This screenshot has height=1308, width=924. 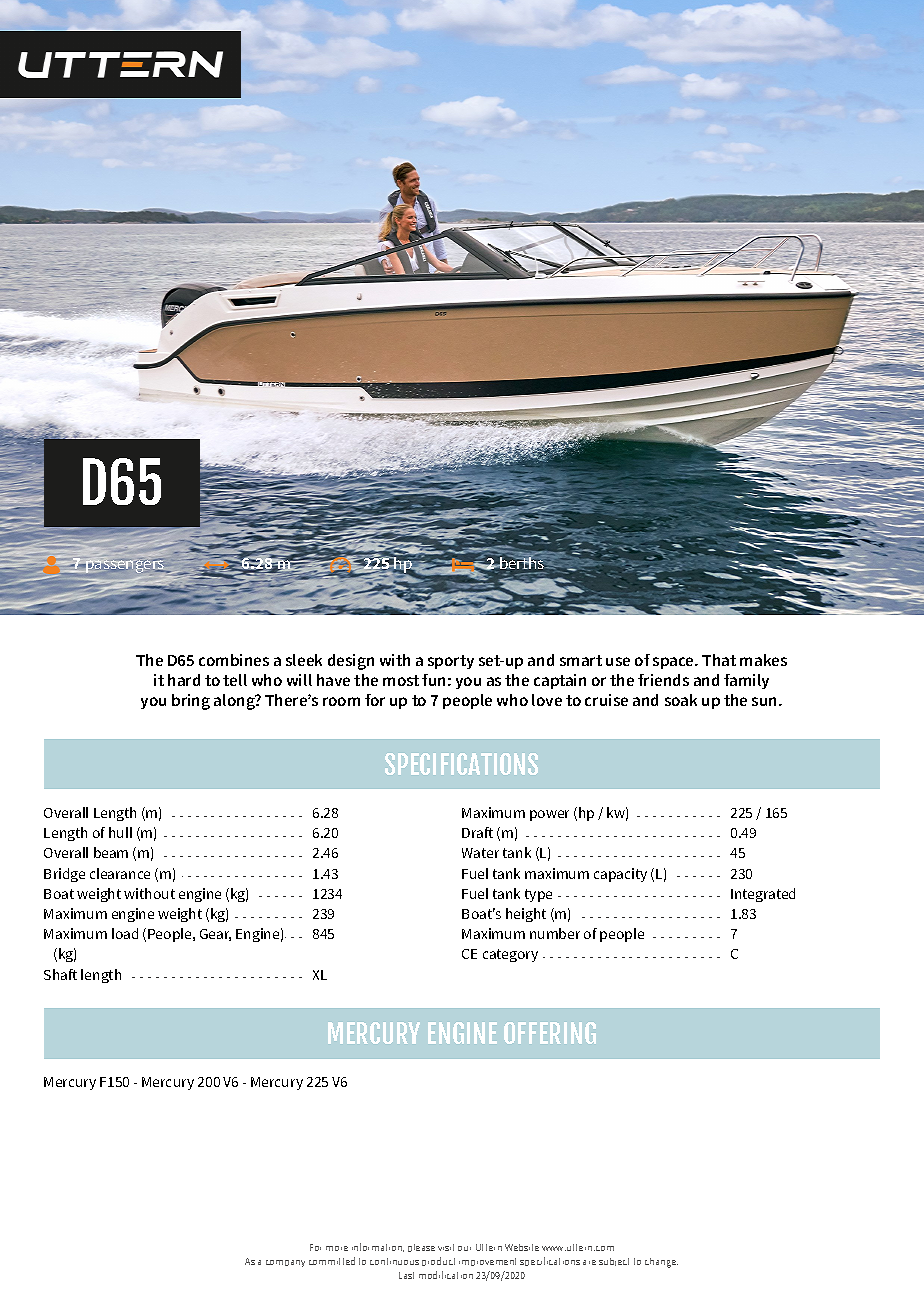 What do you see at coordinates (663, 680) in the screenshot?
I see `friends` at bounding box center [663, 680].
